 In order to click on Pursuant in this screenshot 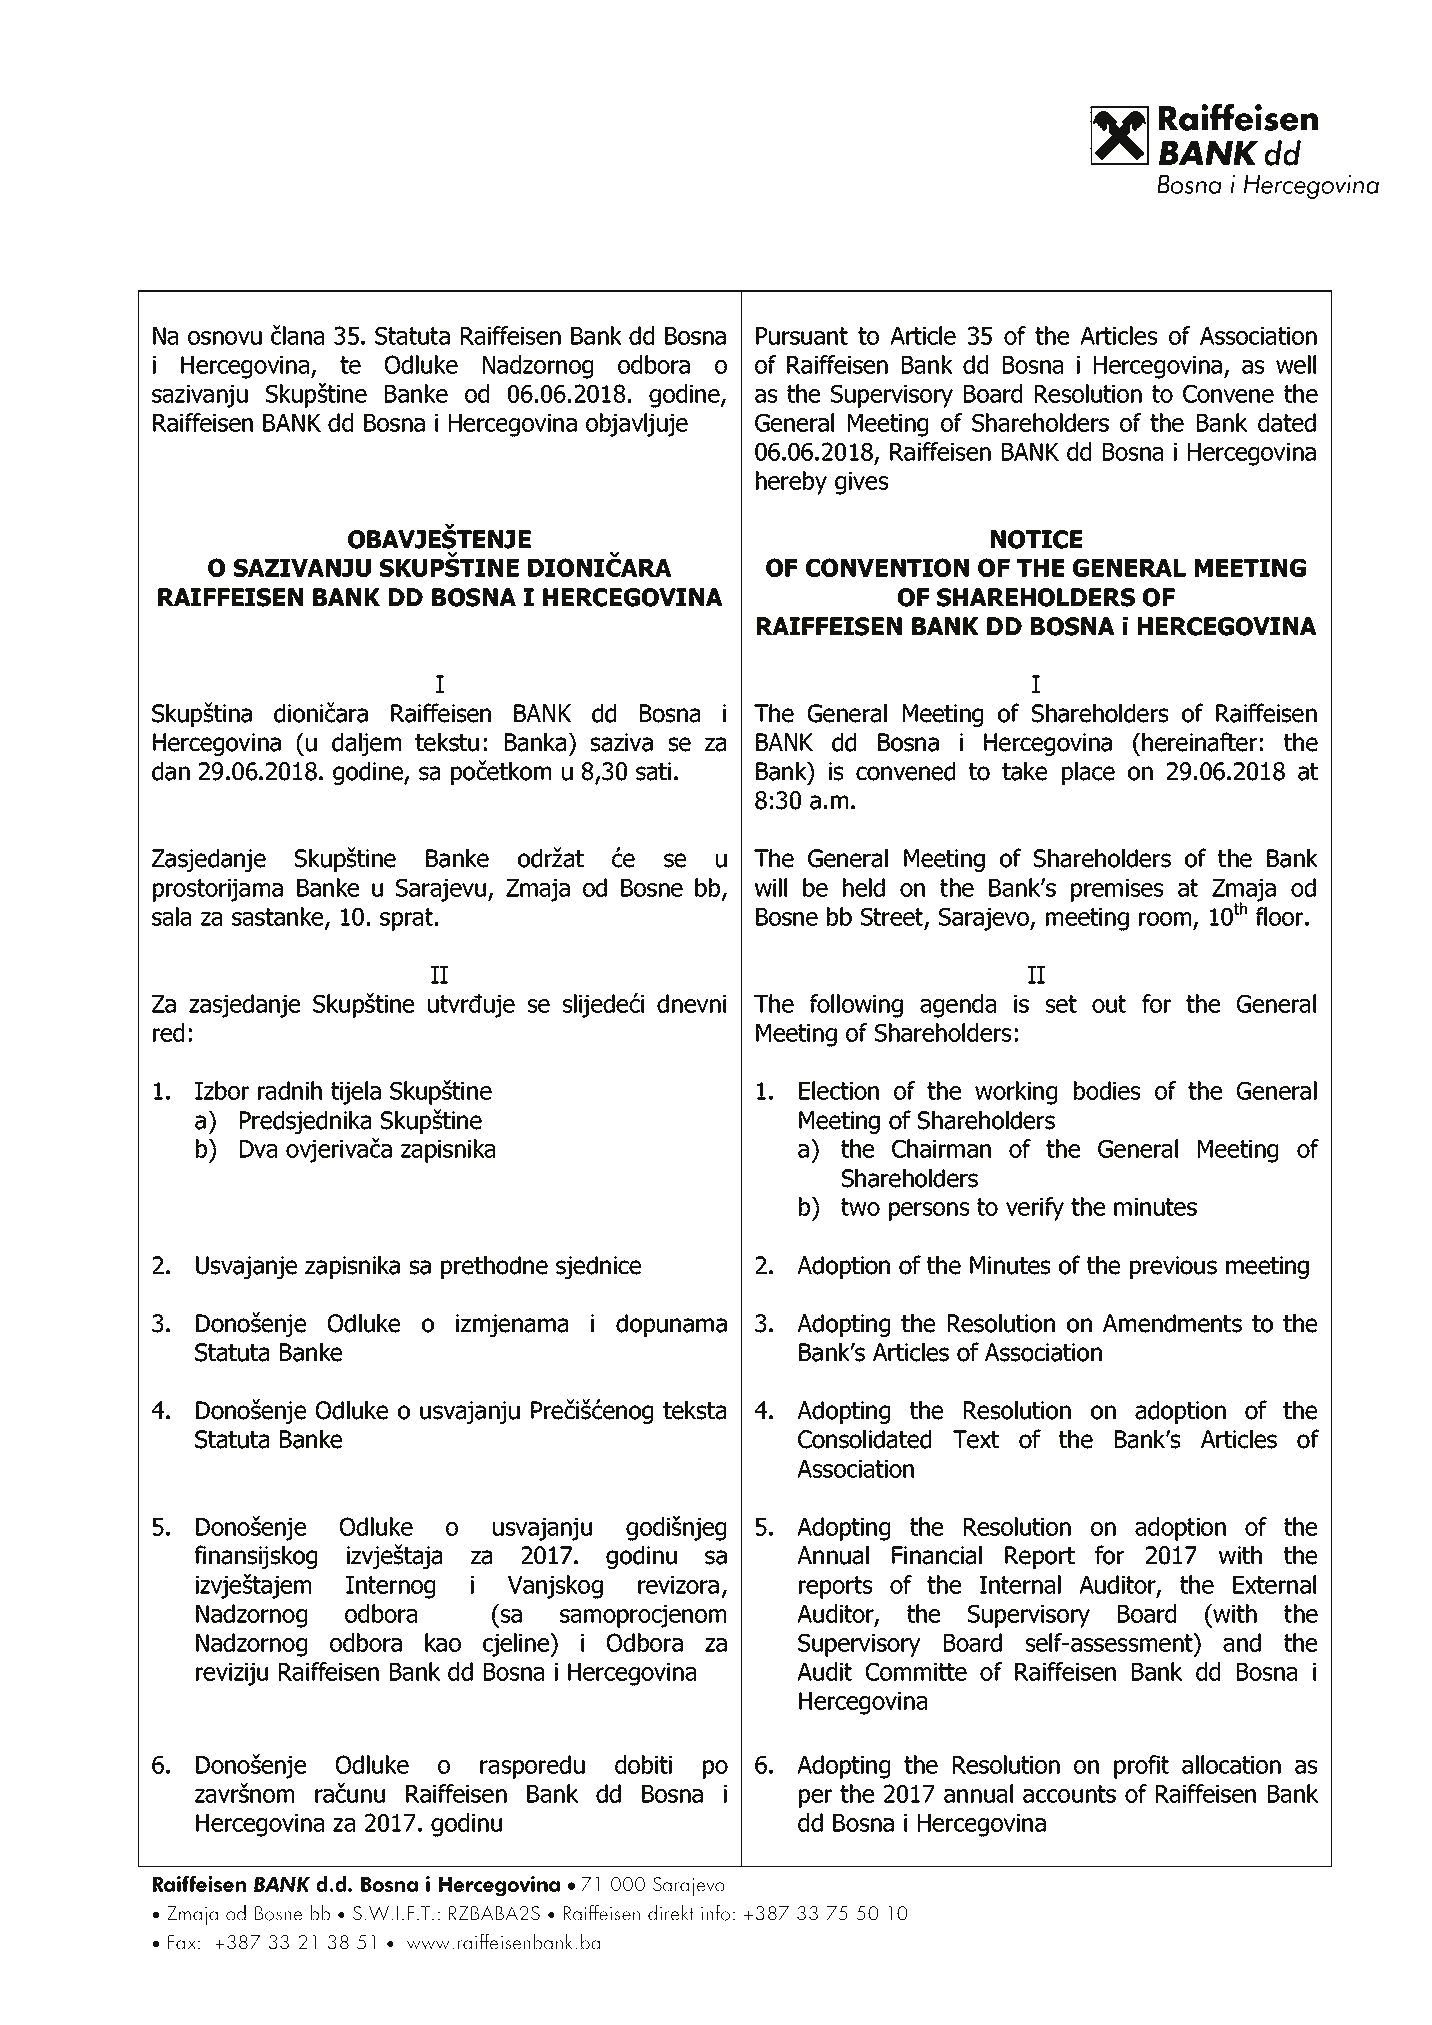, I will do `click(802, 336)`.
